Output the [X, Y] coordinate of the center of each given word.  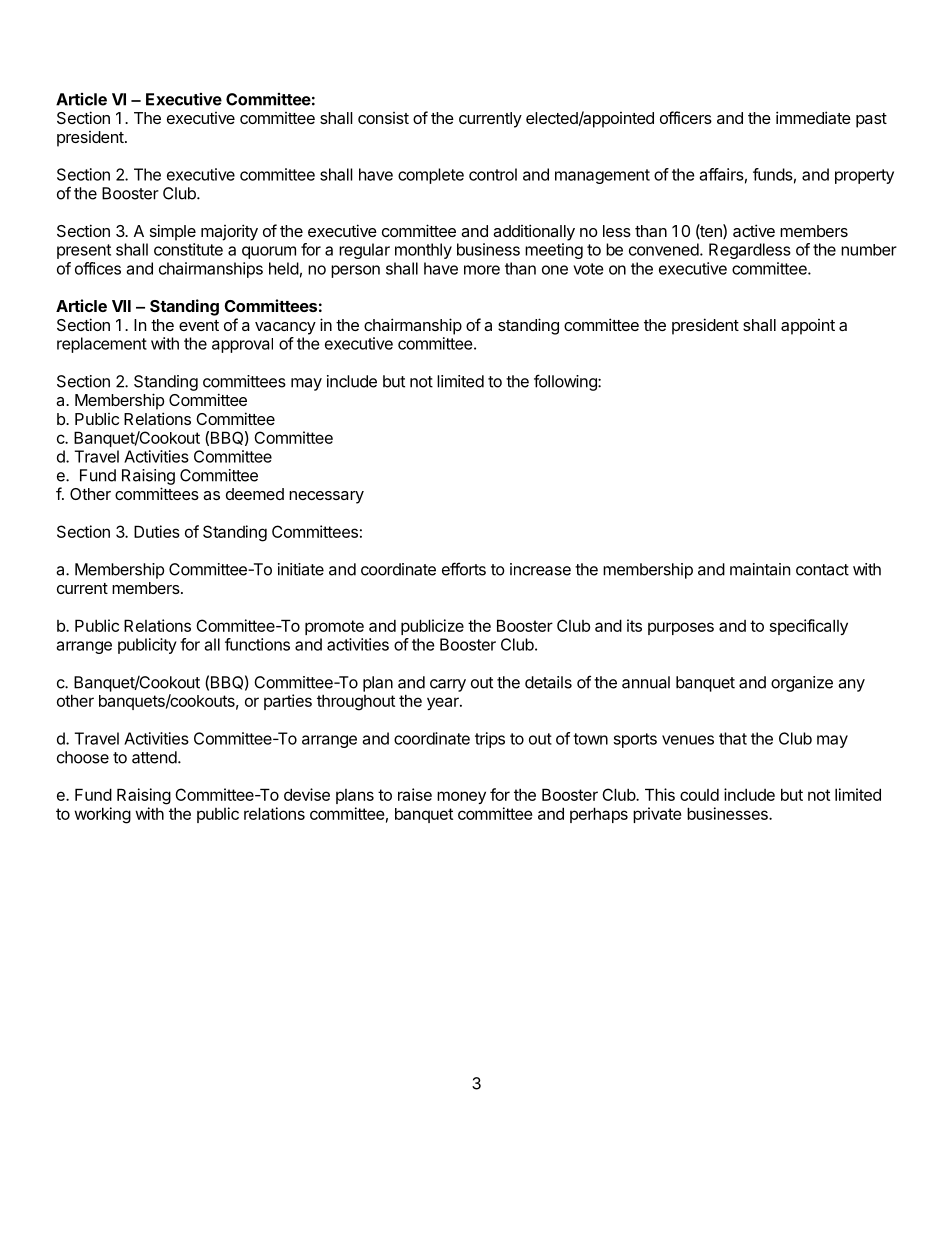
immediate [813, 117]
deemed [255, 494]
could [699, 795]
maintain [760, 569]
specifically [809, 627]
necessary [326, 497]
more [482, 270]
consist [383, 118]
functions [257, 644]
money [461, 797]
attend [154, 757]
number [869, 250]
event [199, 325]
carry [448, 685]
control [493, 174]
